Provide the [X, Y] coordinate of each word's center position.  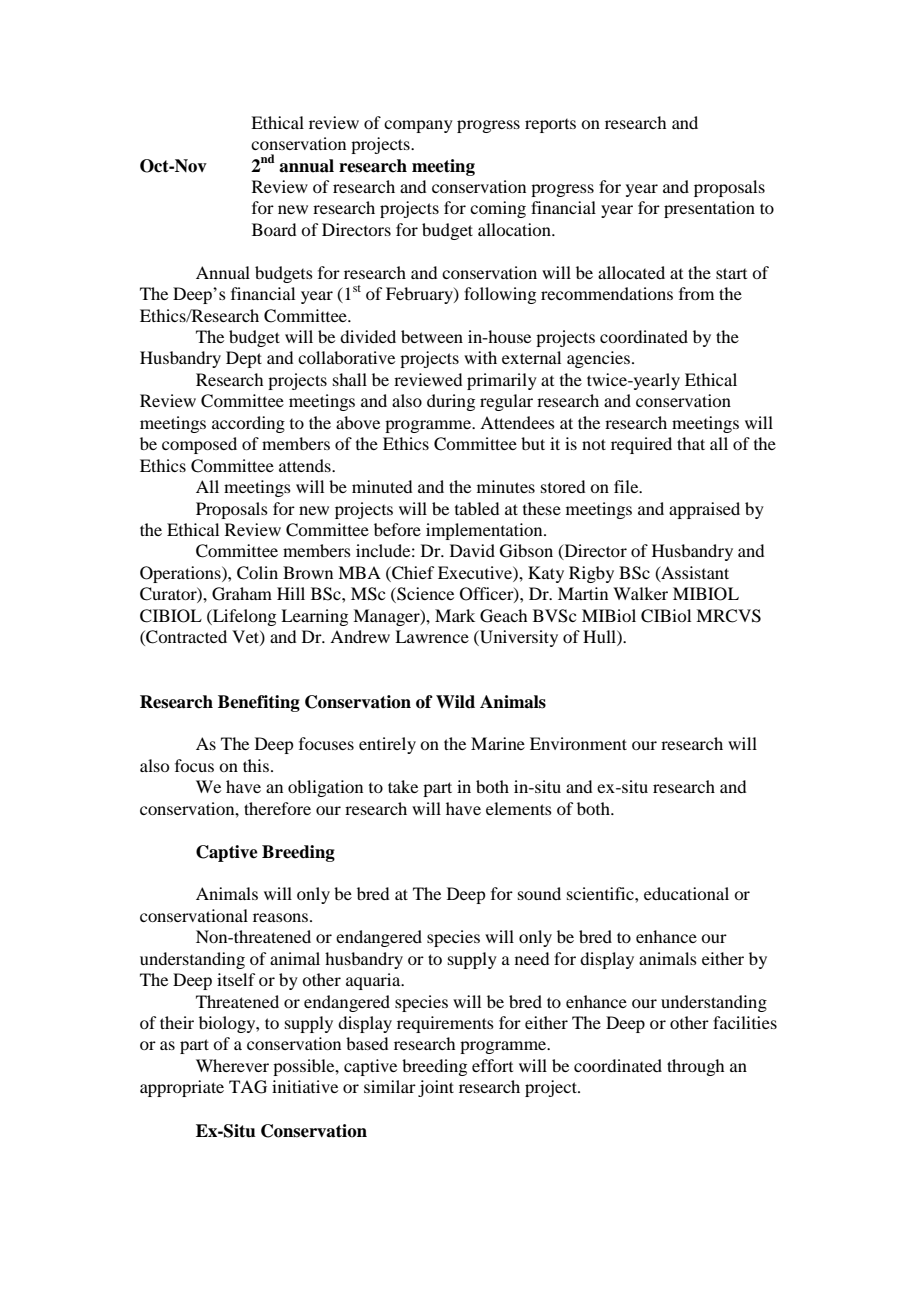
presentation [709, 209]
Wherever [232, 1065]
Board [274, 229]
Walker [640, 593]
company [418, 126]
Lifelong [243, 617]
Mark [455, 615]
